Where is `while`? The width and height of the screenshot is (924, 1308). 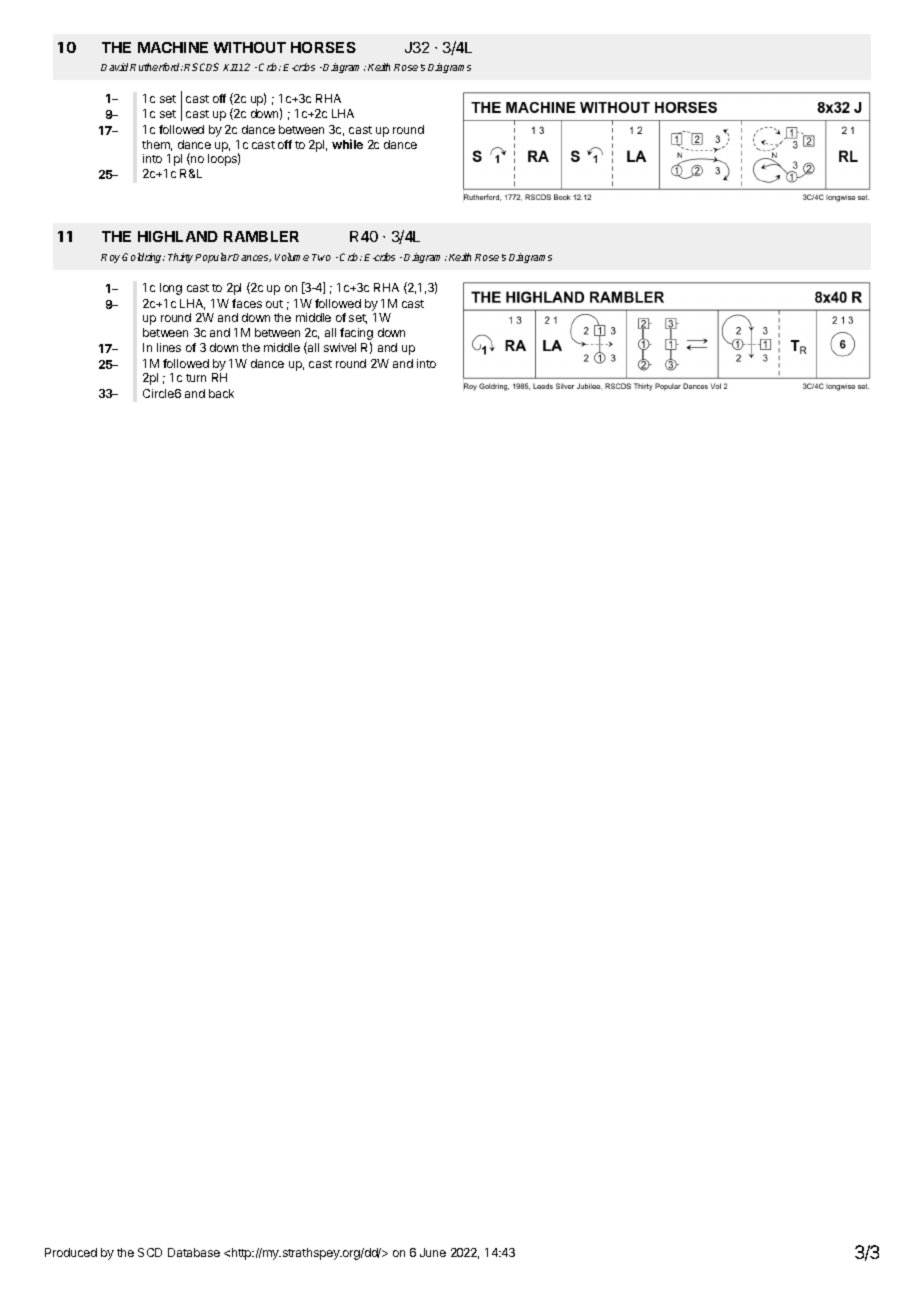 while is located at coordinates (347, 144).
